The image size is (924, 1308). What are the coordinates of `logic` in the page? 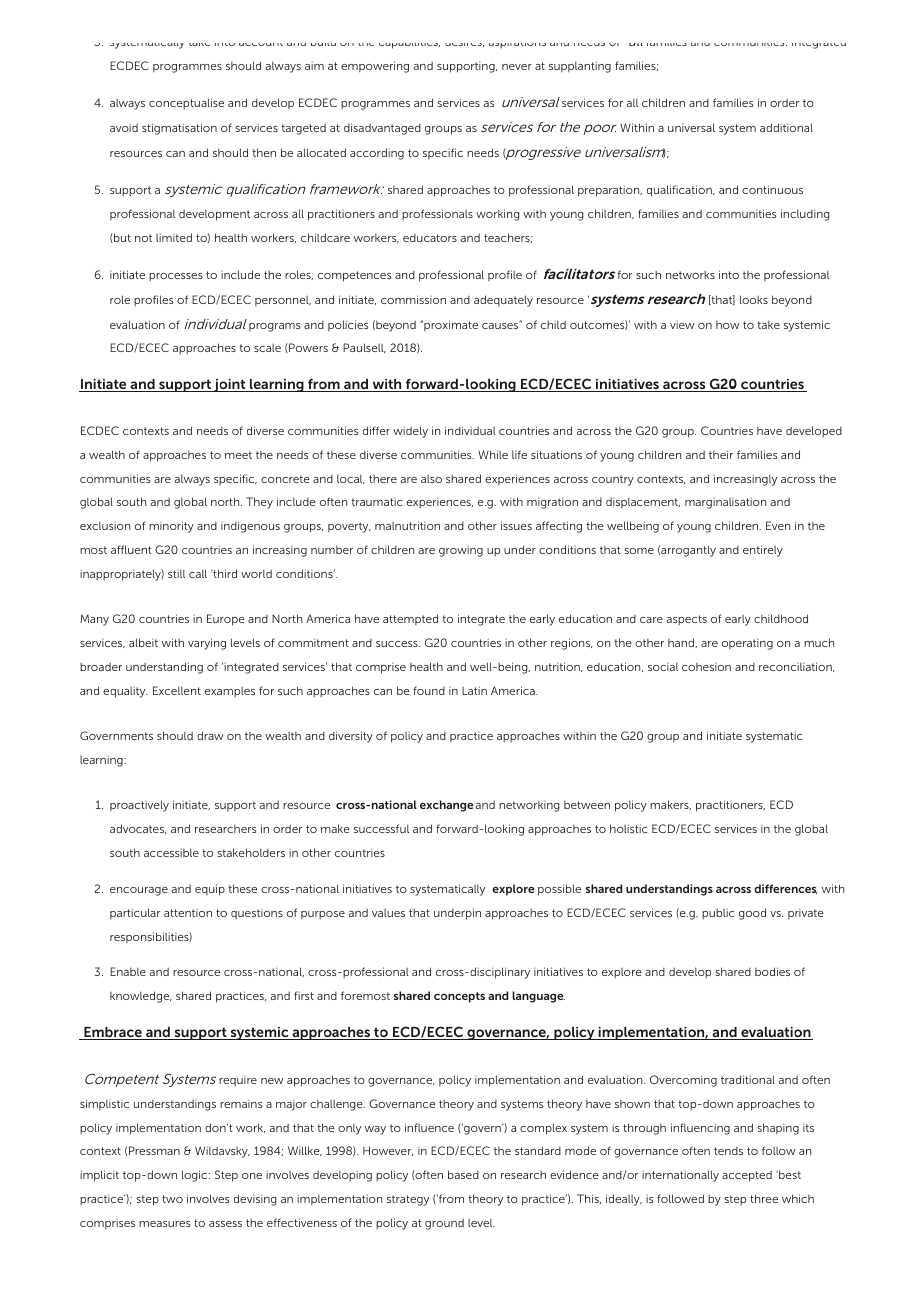 It's located at (196, 1176).
